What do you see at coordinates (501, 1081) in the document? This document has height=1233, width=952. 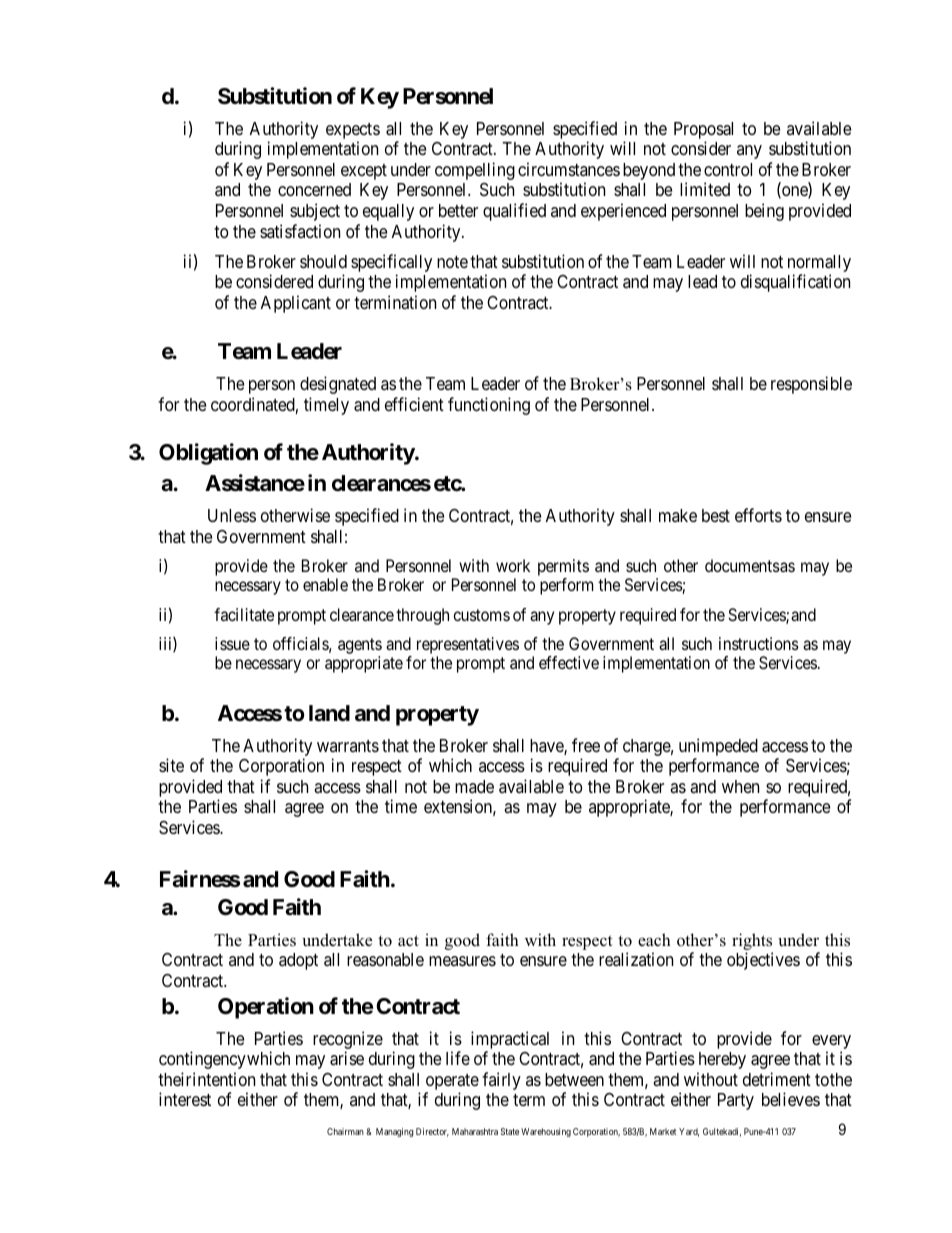 I see `fairly` at bounding box center [501, 1081].
